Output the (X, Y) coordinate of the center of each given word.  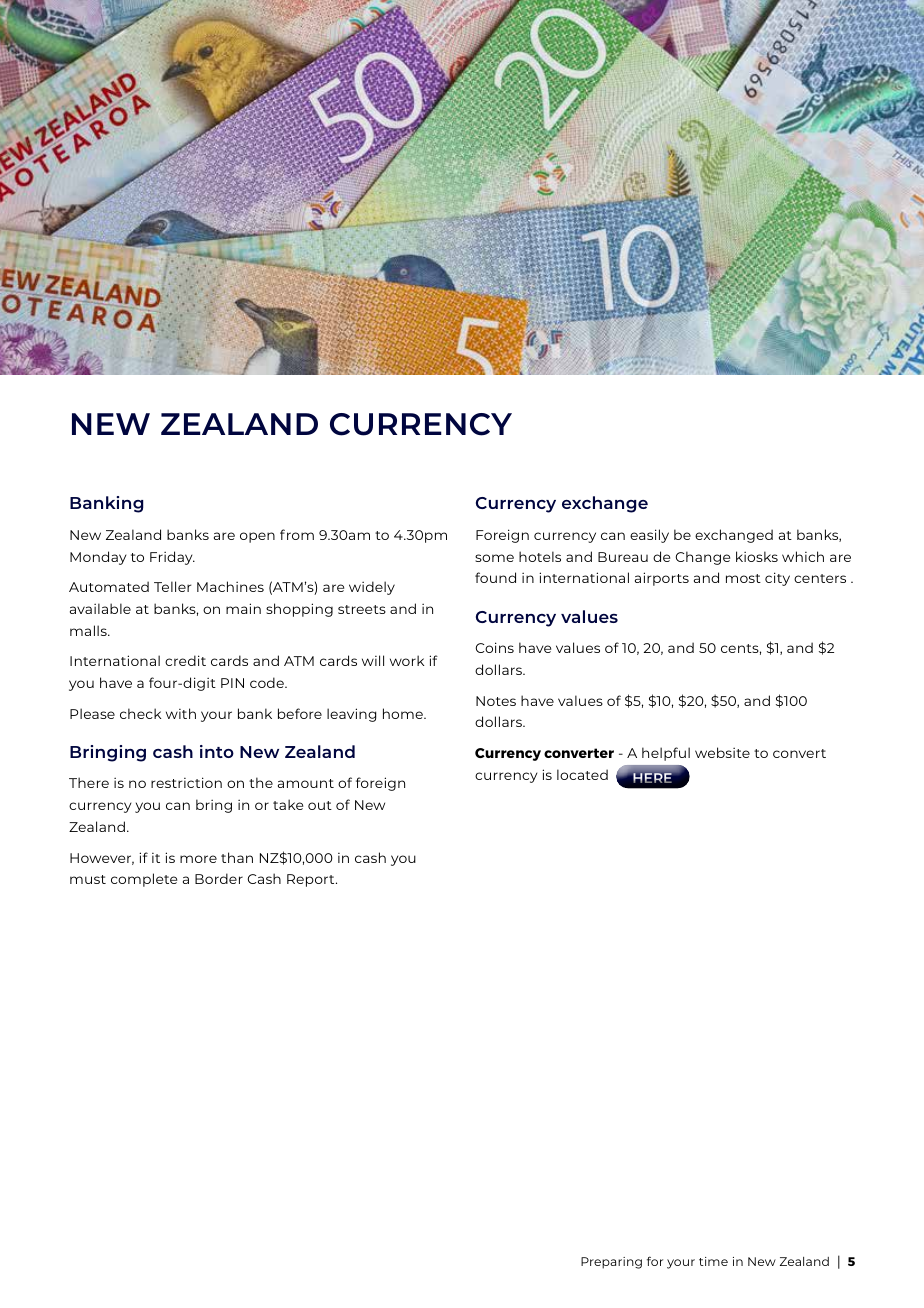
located (582, 774)
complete (144, 880)
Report (312, 880)
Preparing (611, 1263)
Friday (172, 558)
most (743, 578)
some (494, 558)
